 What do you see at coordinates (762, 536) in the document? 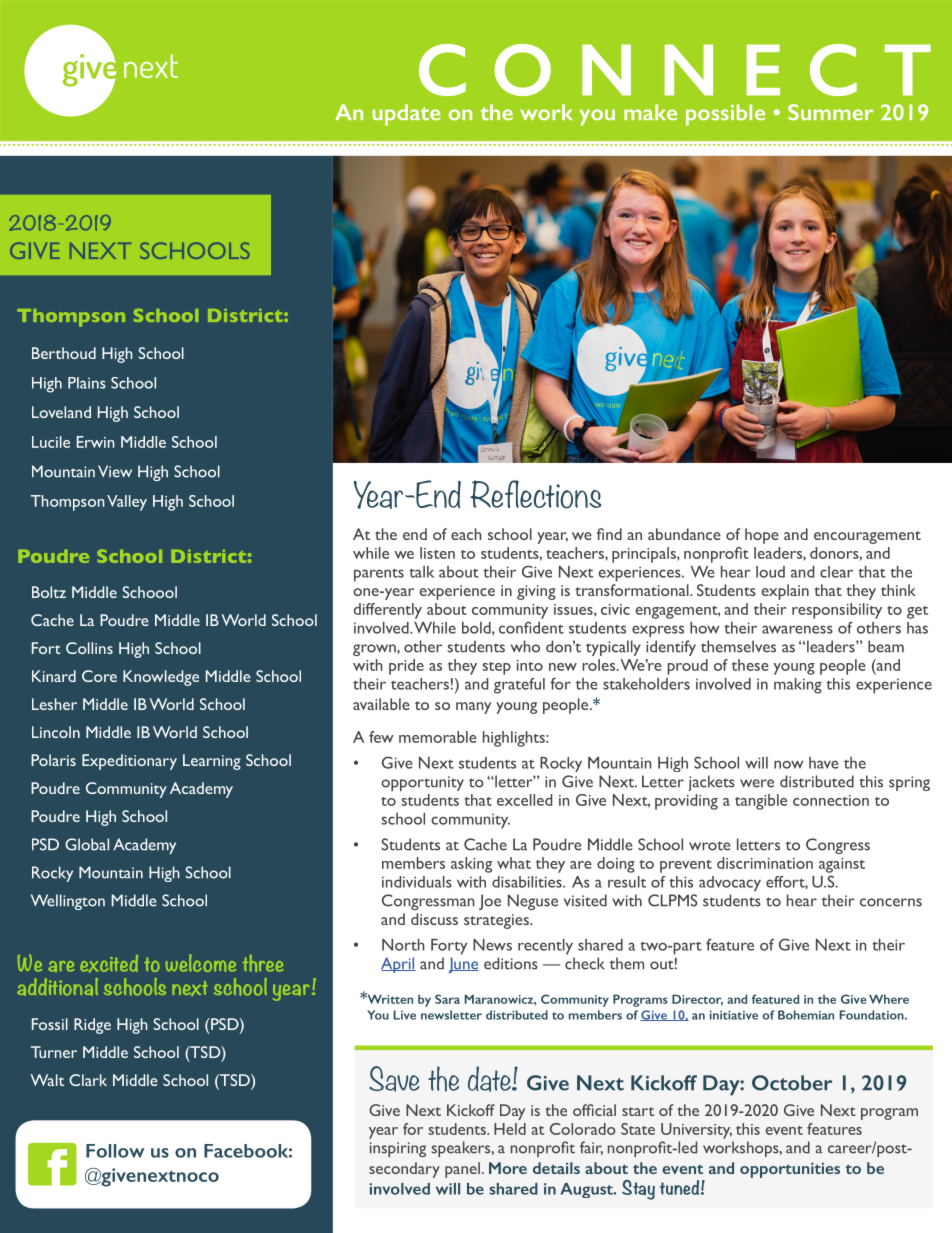
I see `hope` at bounding box center [762, 536].
